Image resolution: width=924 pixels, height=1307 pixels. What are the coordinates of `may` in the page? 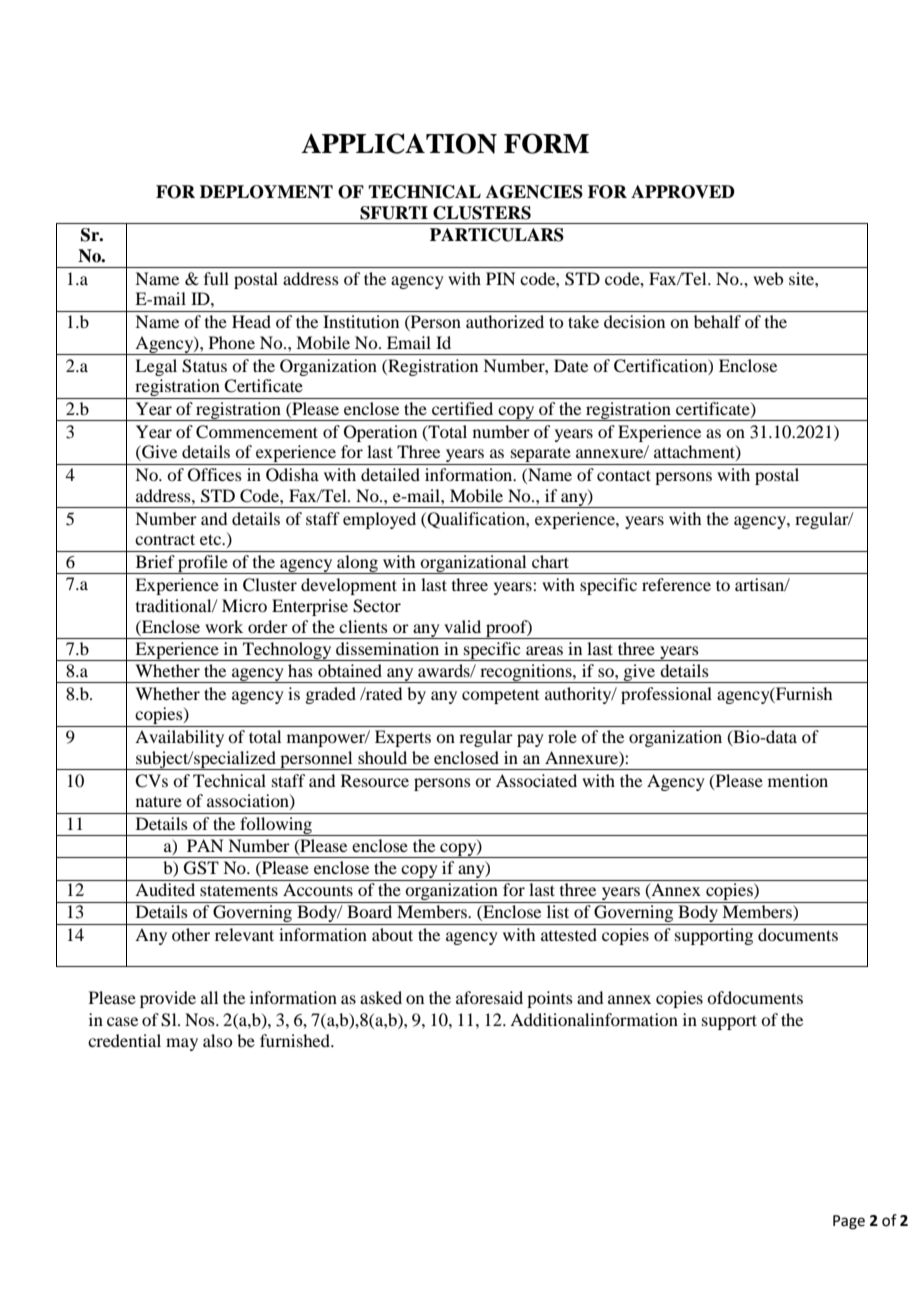 It's located at (182, 1044).
